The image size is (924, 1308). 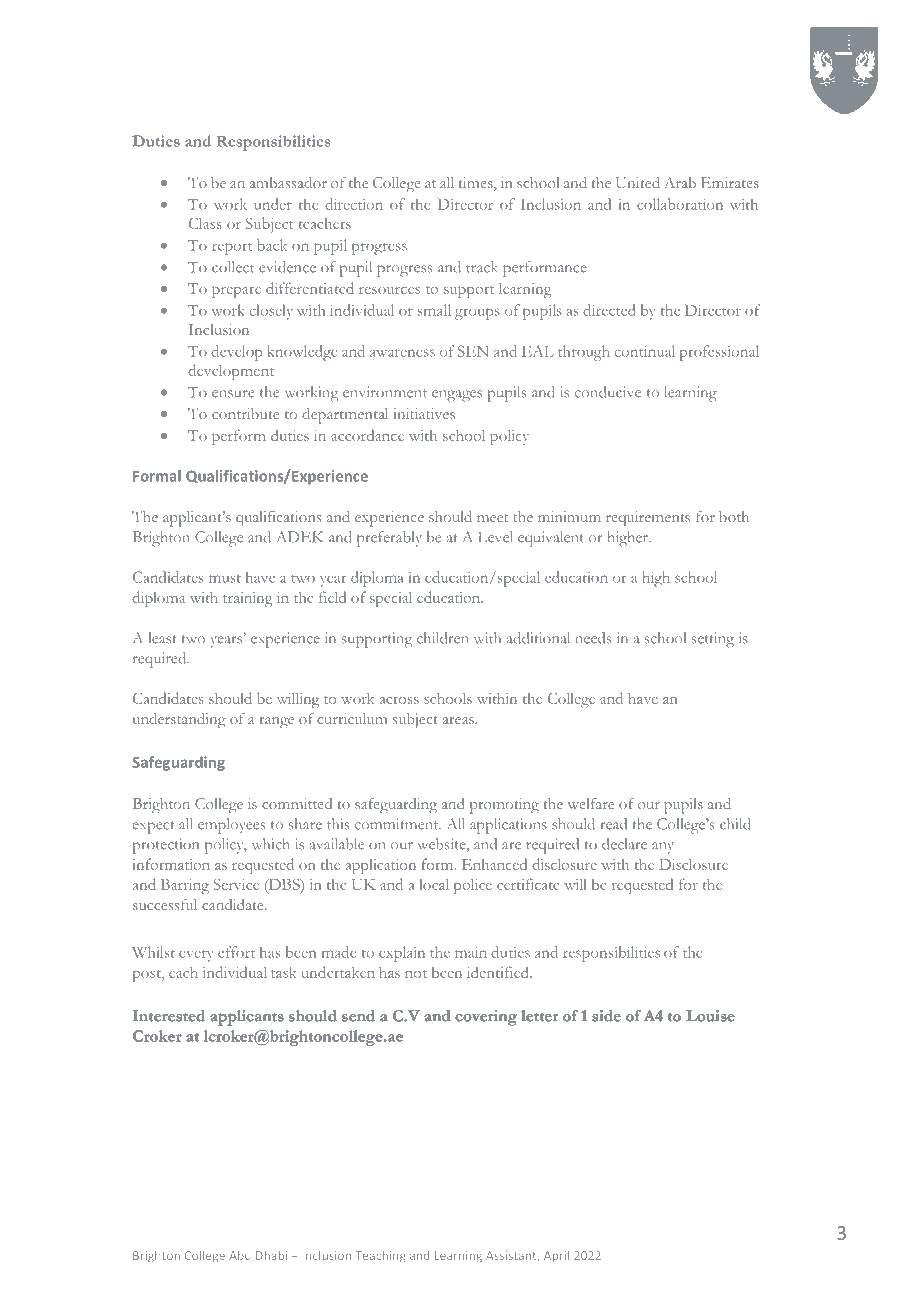 What do you see at coordinates (710, 1016) in the screenshot?
I see `Louise` at bounding box center [710, 1016].
